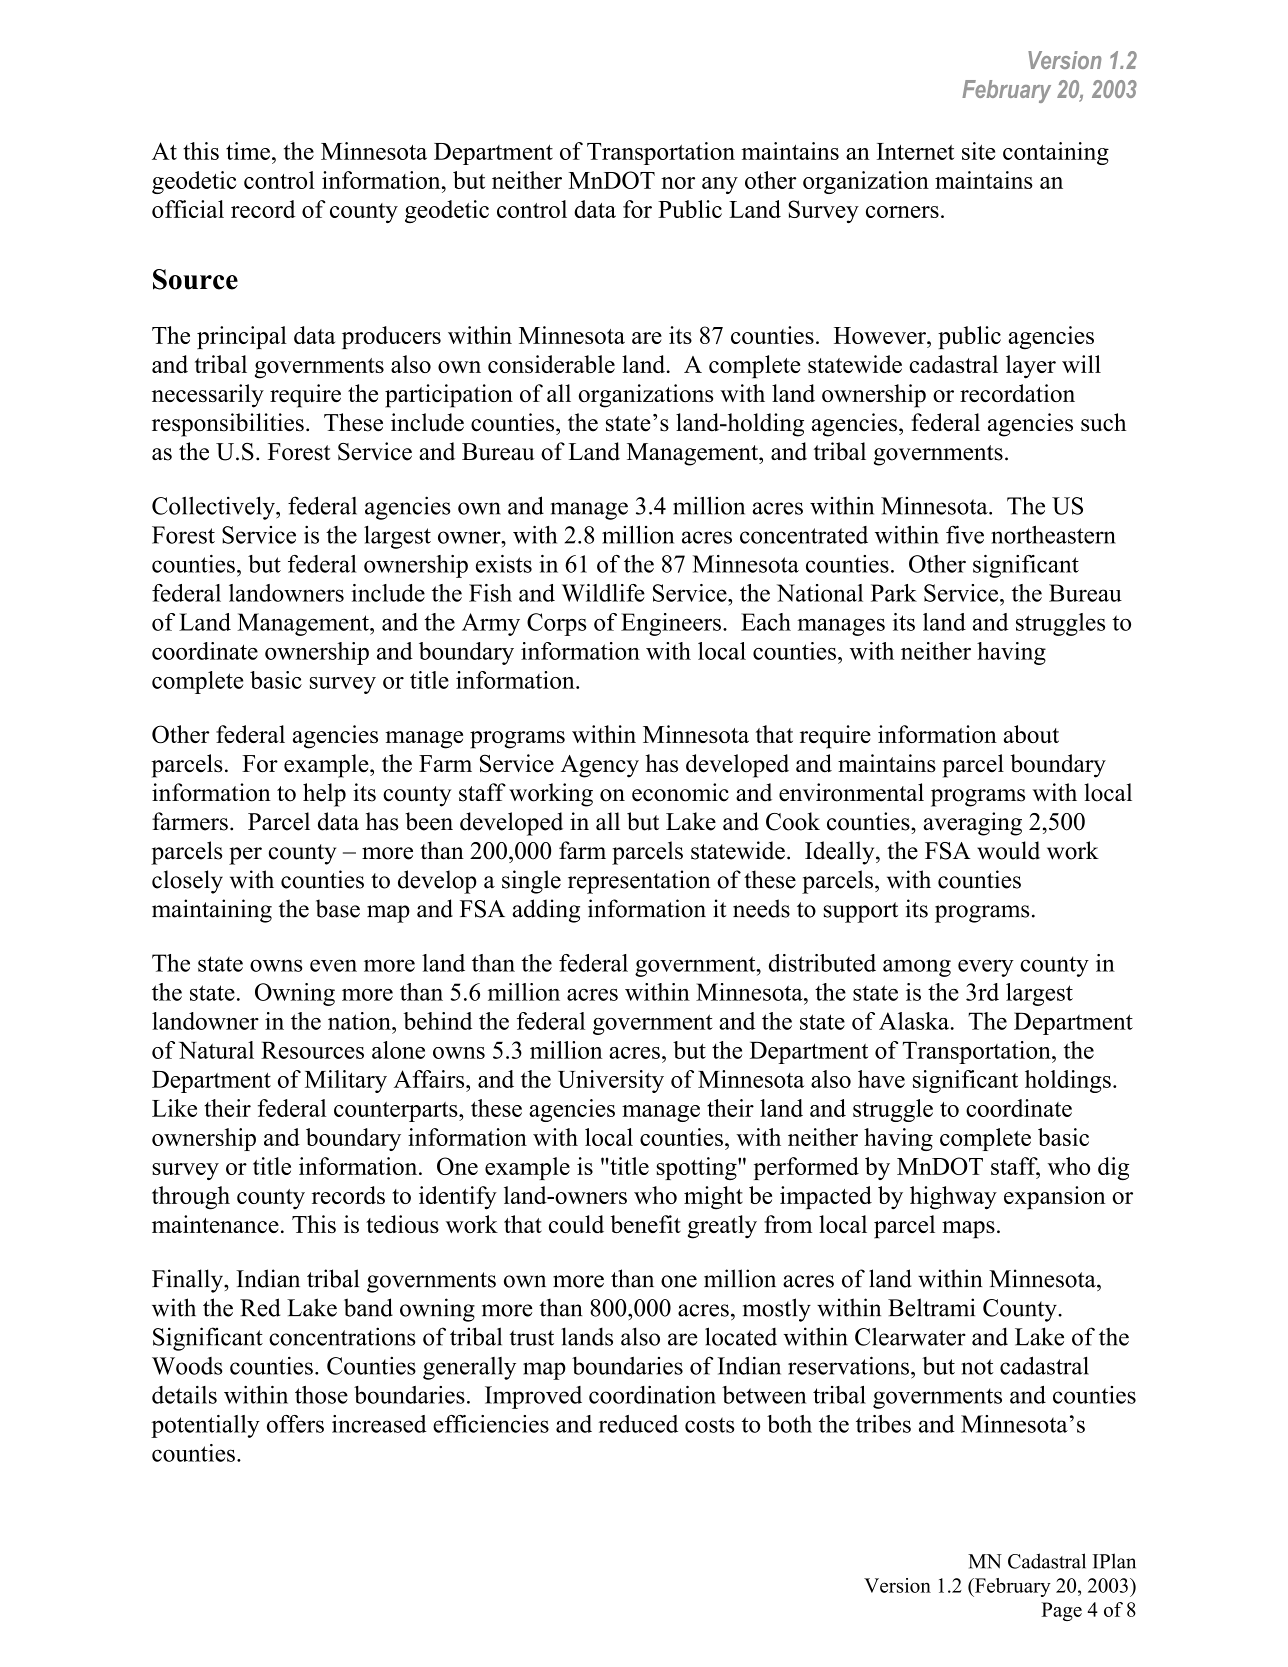 Image resolution: width=1288 pixels, height=1667 pixels. I want to click on would, so click(1008, 850).
